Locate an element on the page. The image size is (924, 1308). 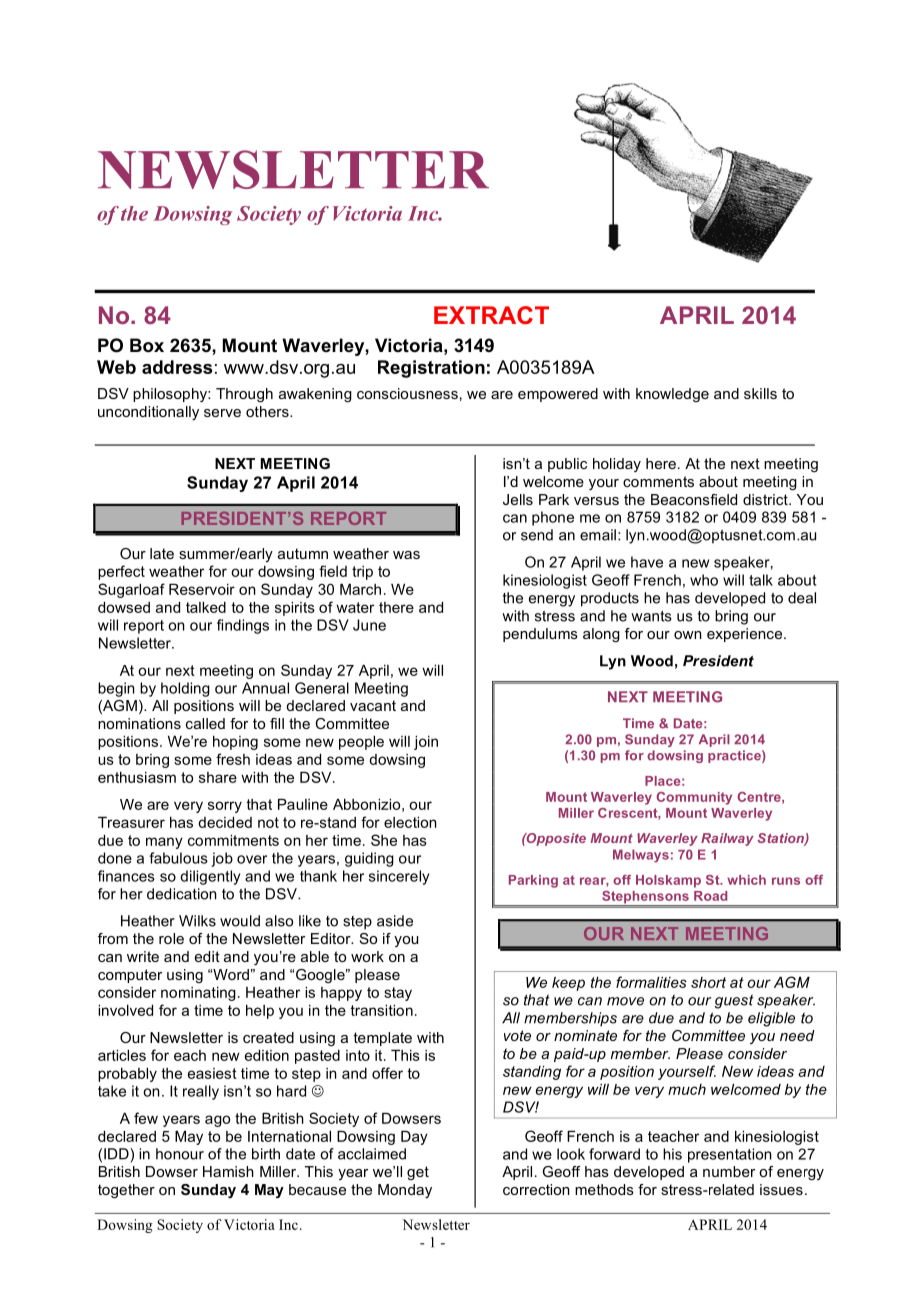
Registration is located at coordinates (431, 369).
